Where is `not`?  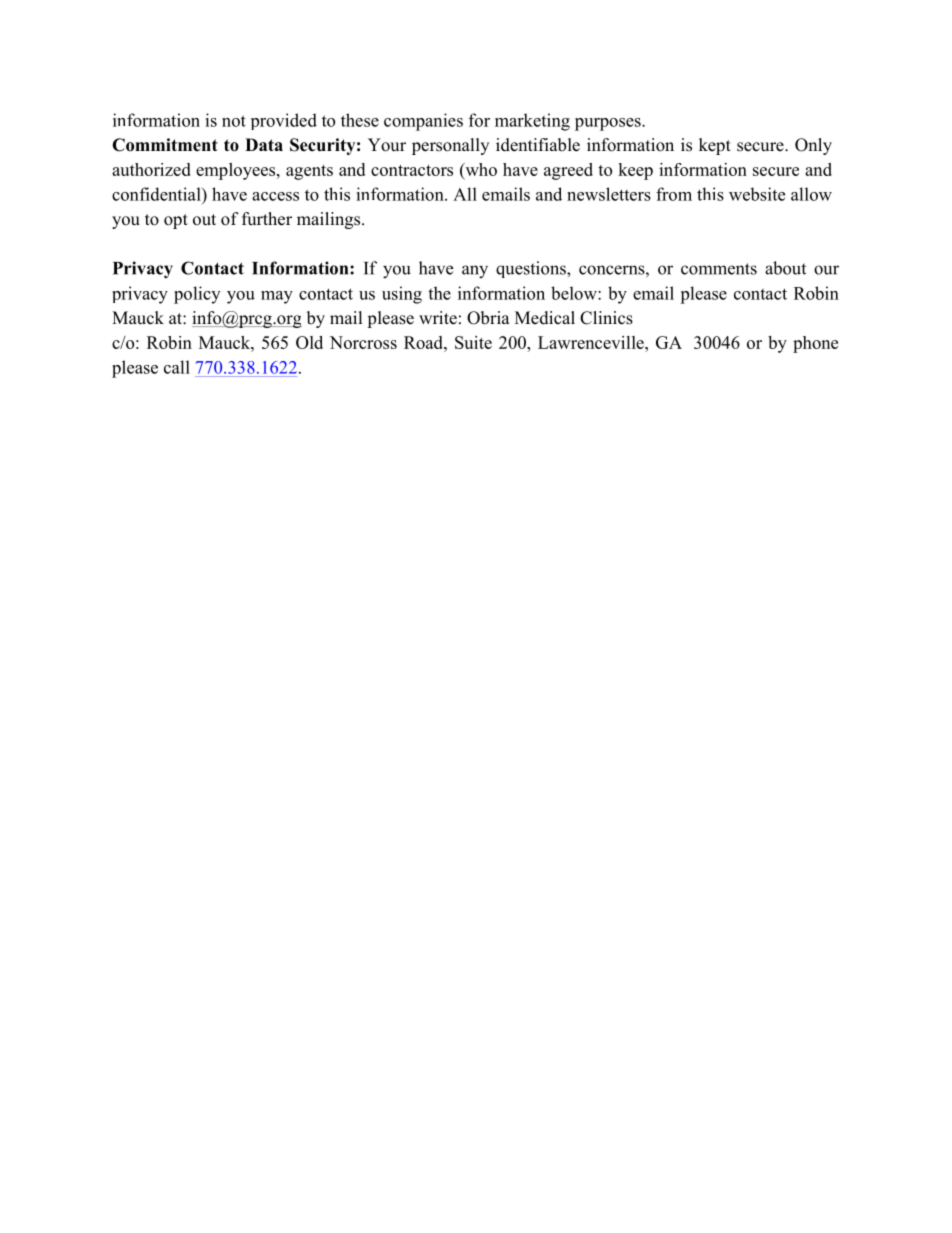 not is located at coordinates (234, 121).
